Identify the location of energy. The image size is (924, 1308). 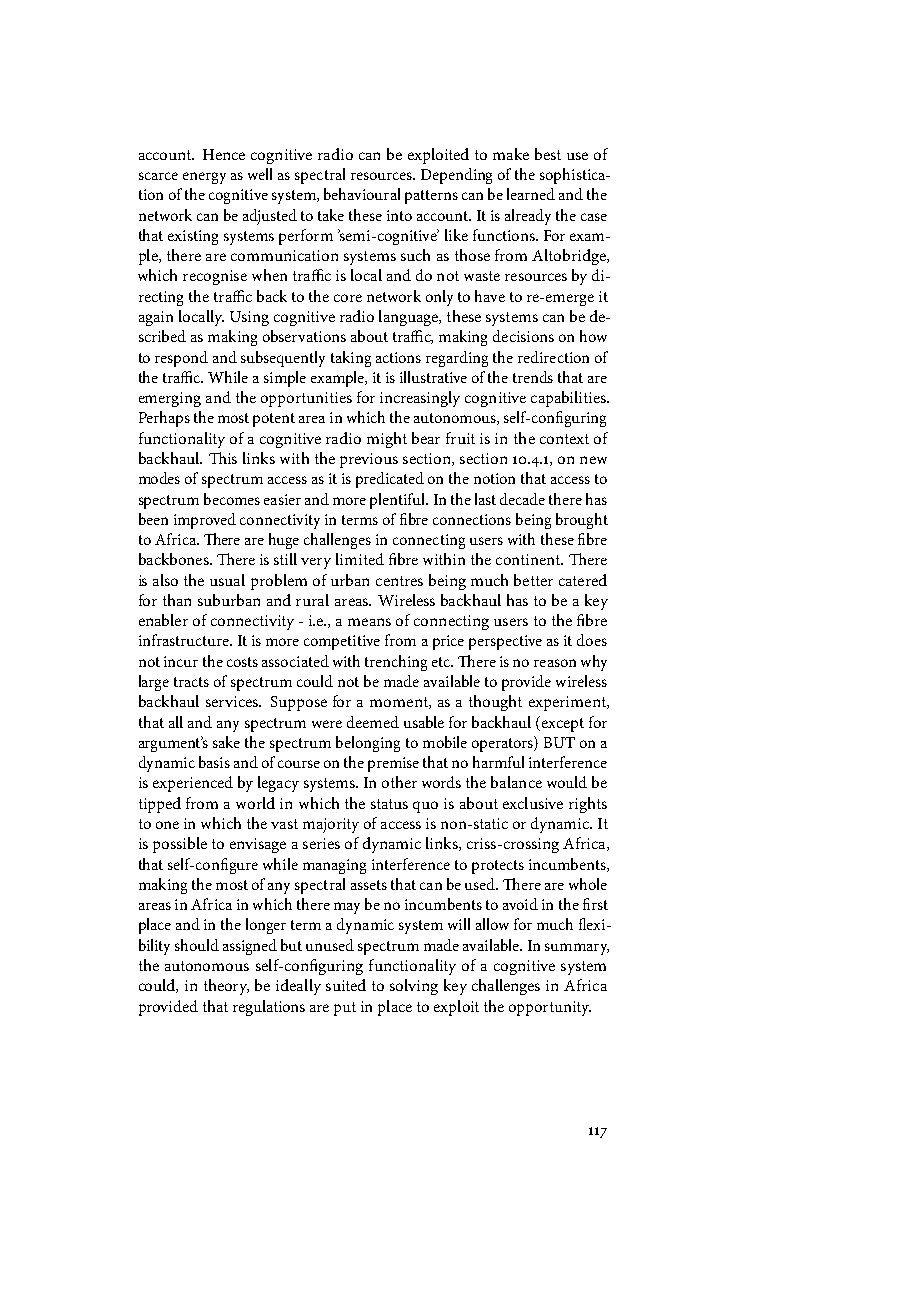
(204, 178).
